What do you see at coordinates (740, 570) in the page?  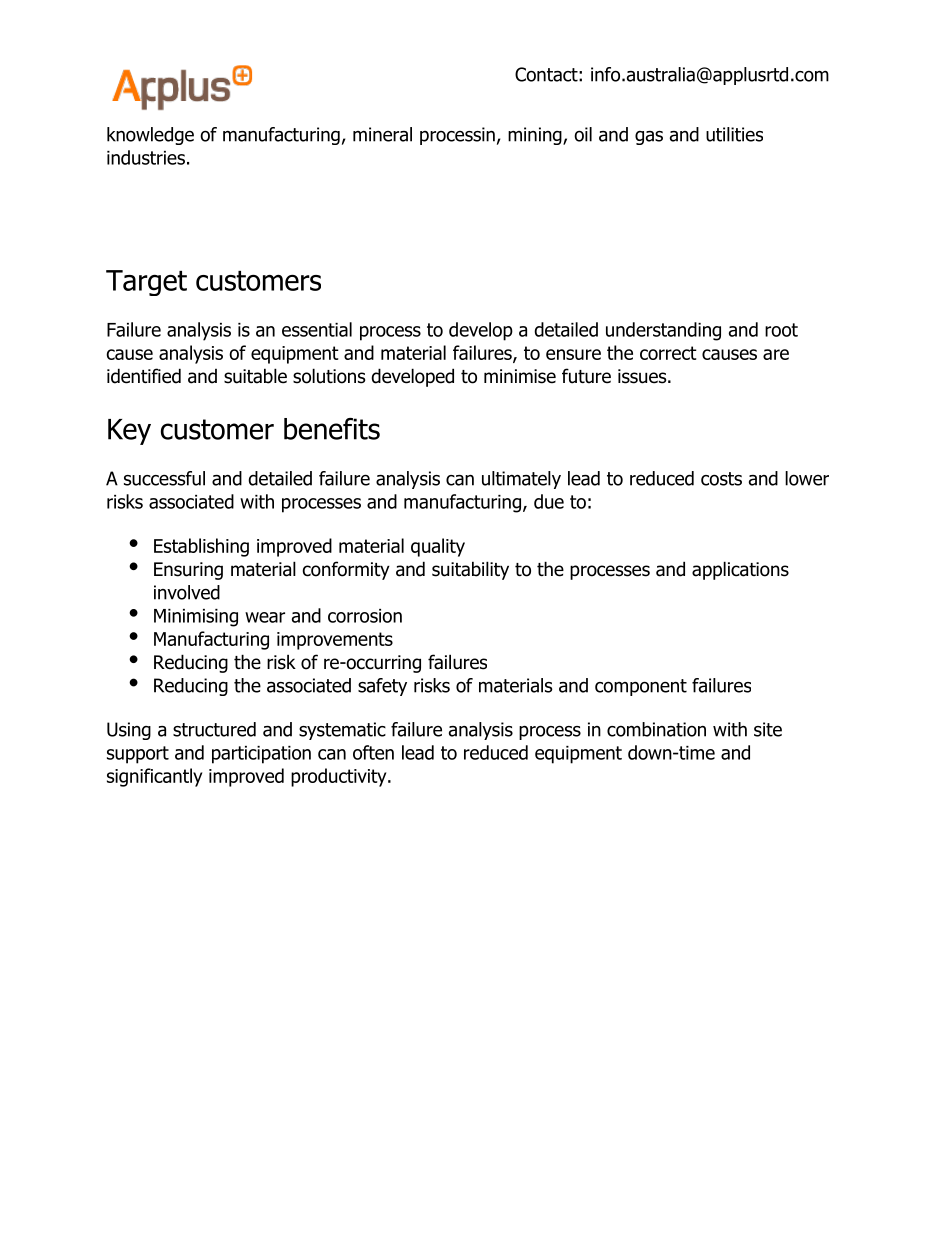 I see `applications` at bounding box center [740, 570].
